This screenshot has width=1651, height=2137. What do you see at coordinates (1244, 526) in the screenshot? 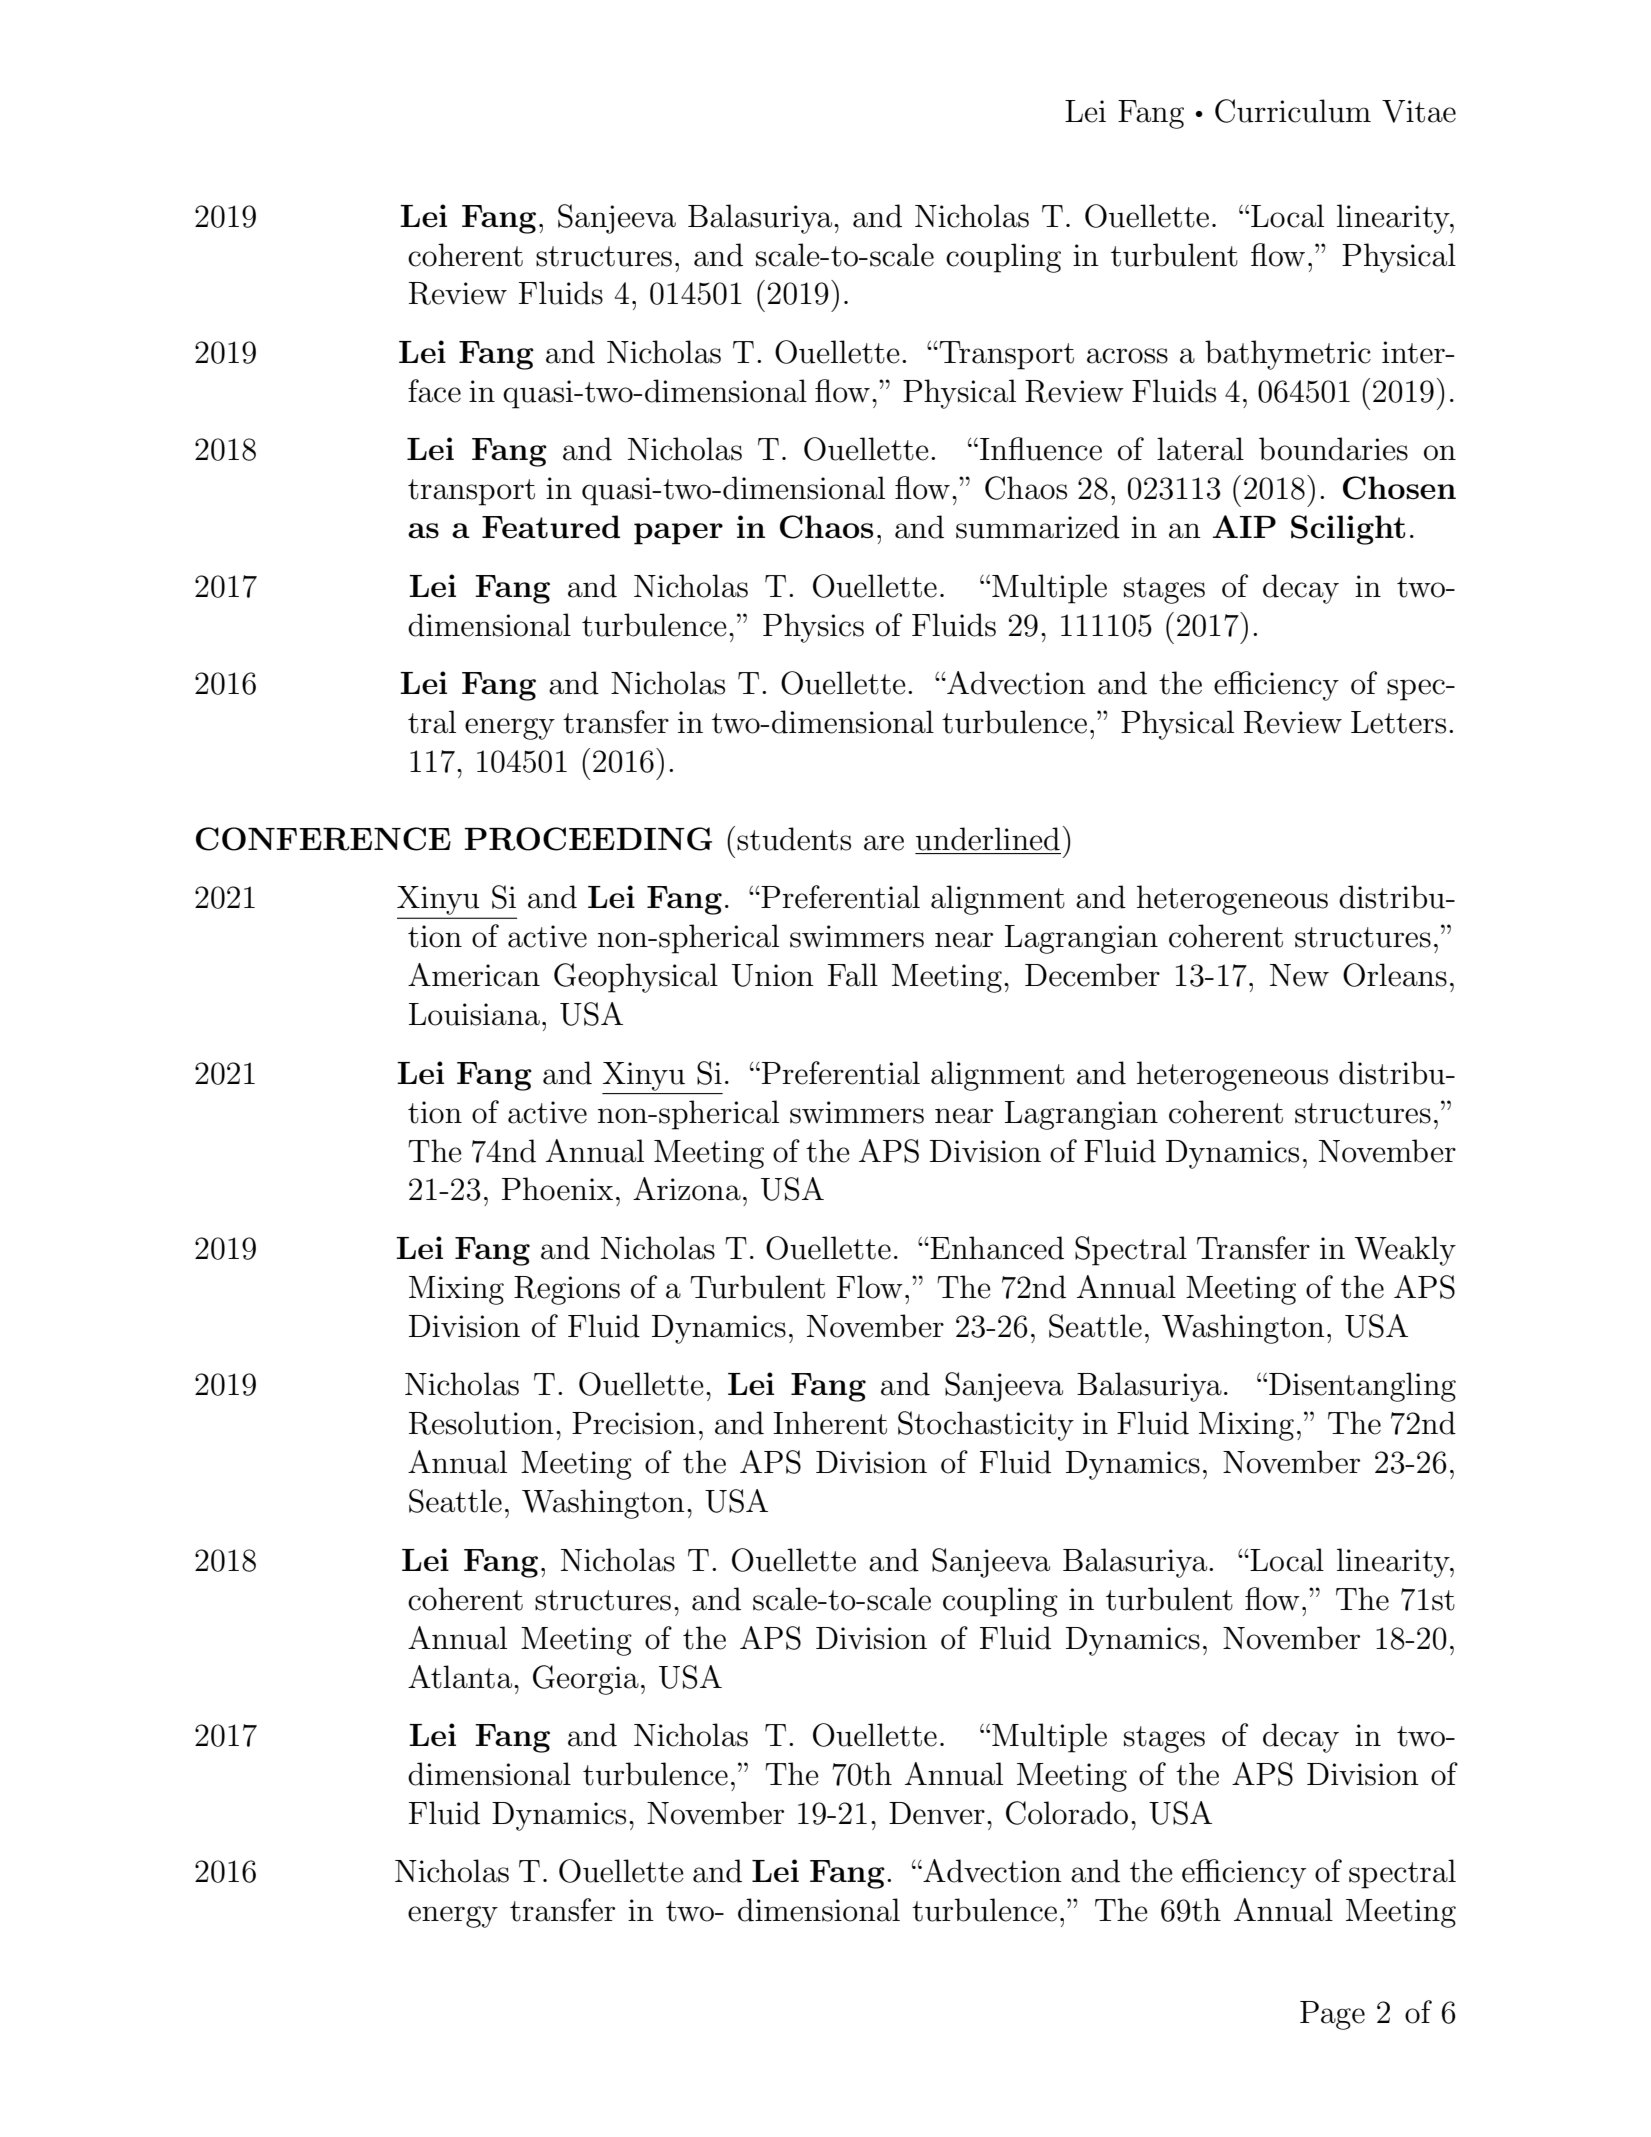
I see `AIP` at bounding box center [1244, 526].
